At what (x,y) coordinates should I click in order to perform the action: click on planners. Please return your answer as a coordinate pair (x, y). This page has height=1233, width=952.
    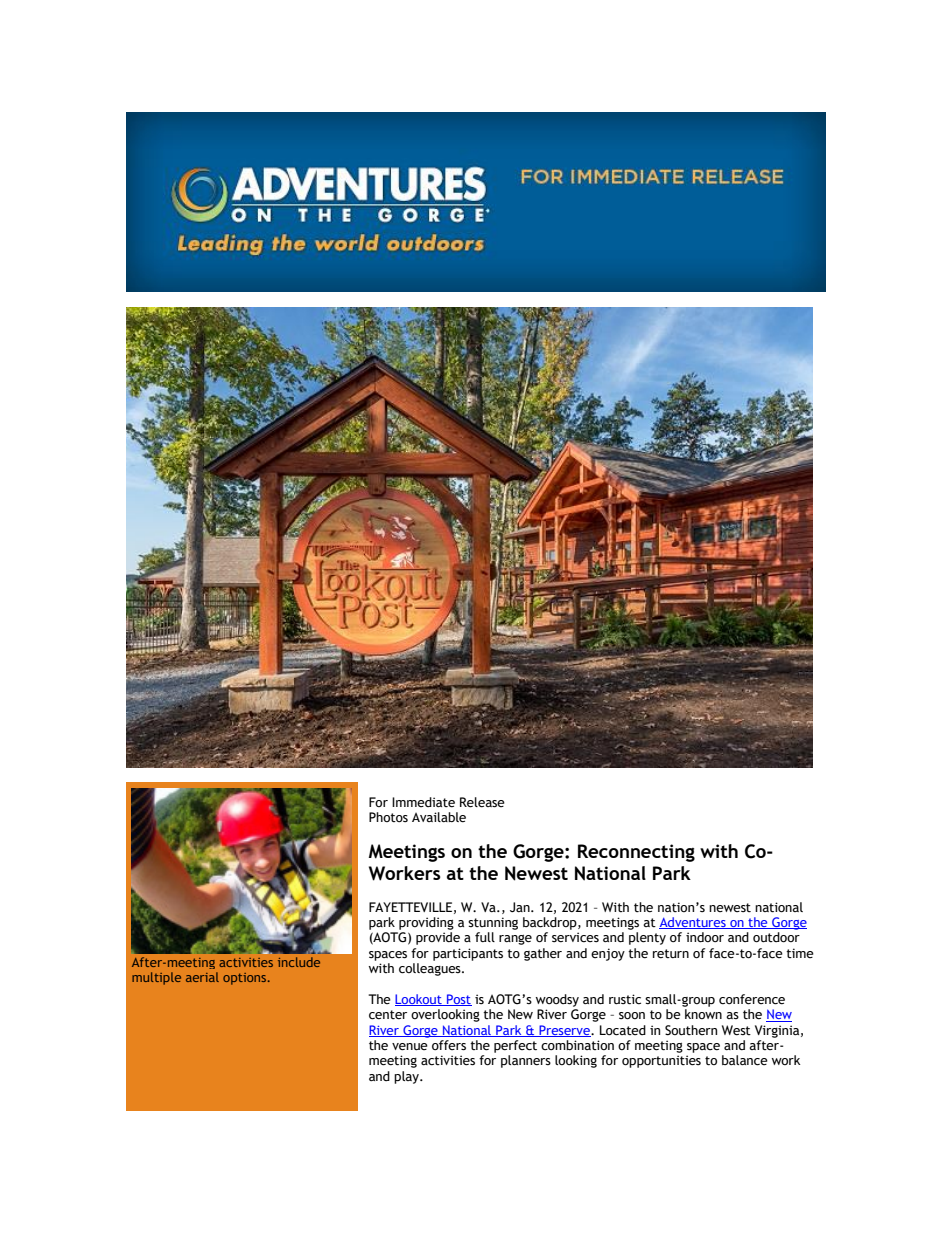
    Looking at the image, I should click on (526, 1061).
